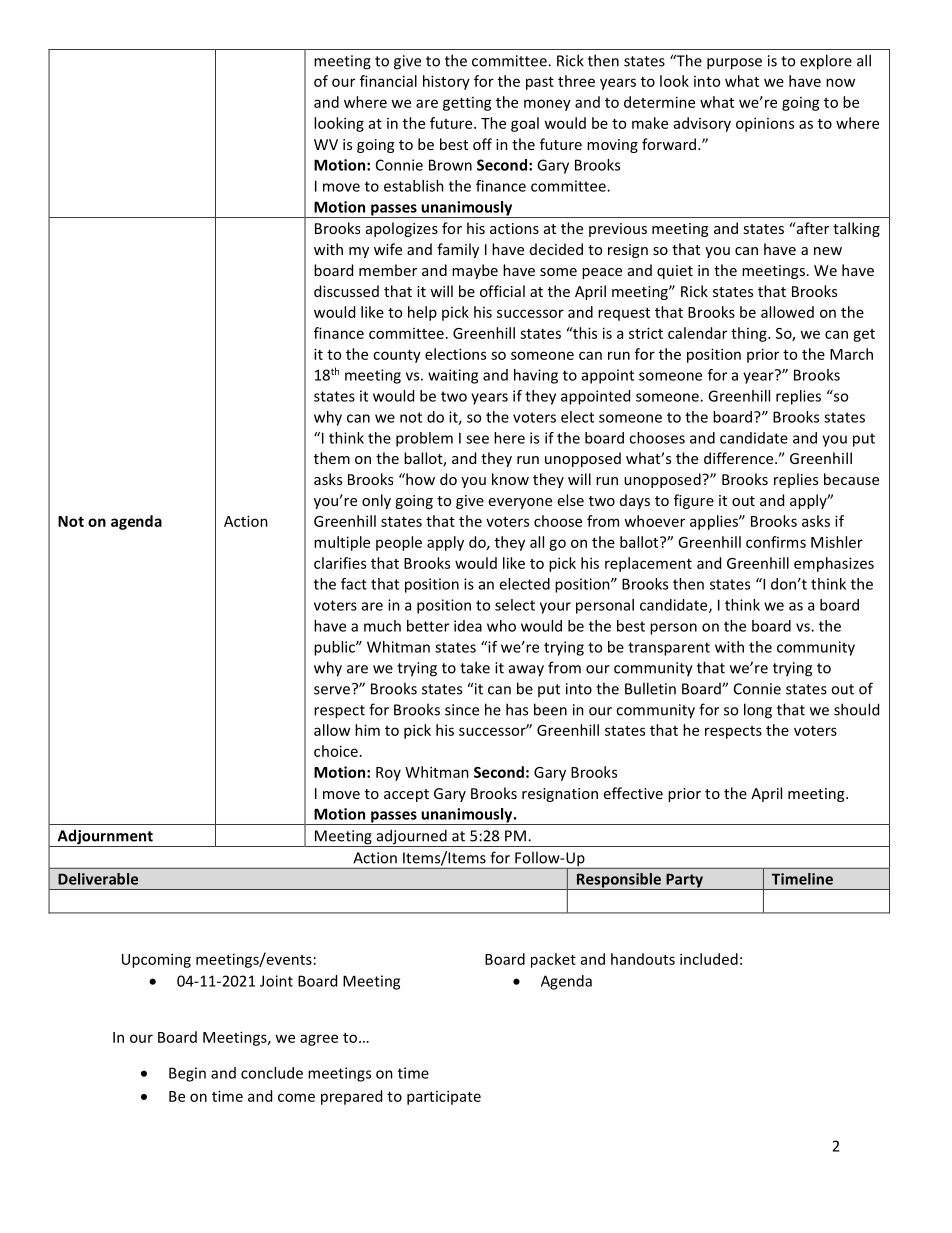 The width and height of the screenshot is (952, 1233). Describe the element at coordinates (388, 81) in the screenshot. I see `financial` at that location.
